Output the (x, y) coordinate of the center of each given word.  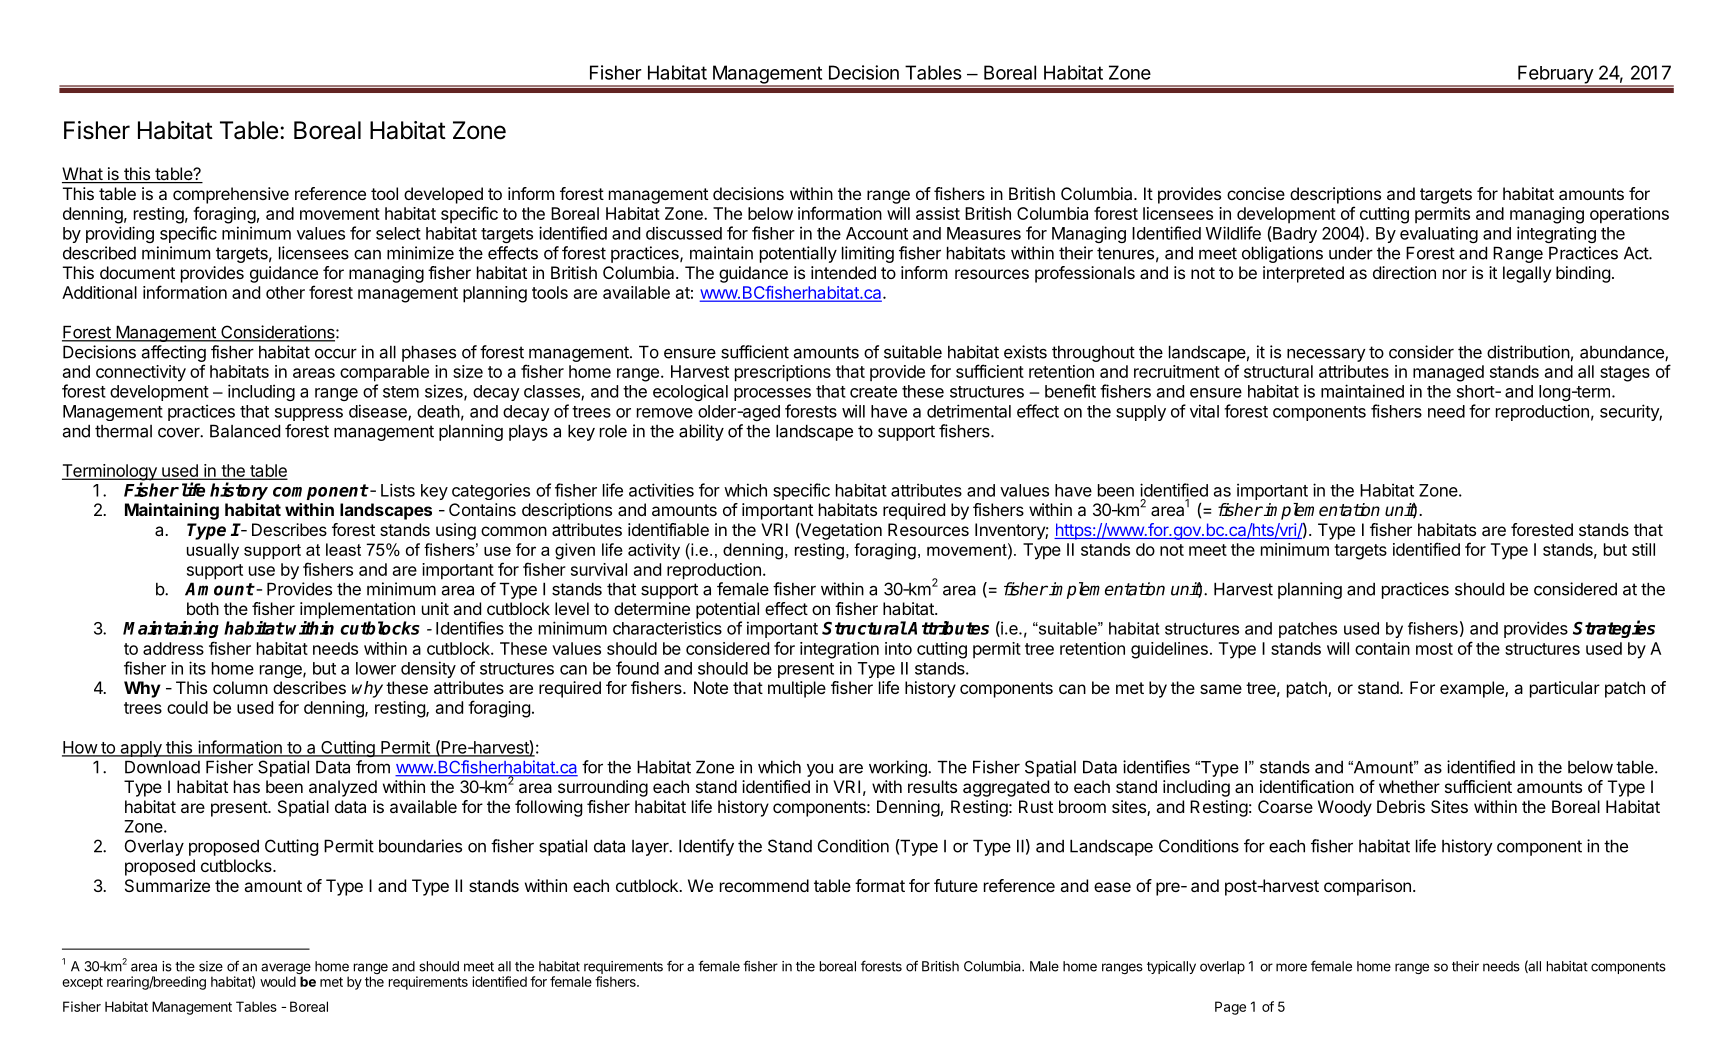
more (1291, 967)
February (1555, 75)
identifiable (668, 529)
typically (1171, 967)
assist (938, 213)
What (83, 175)
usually (213, 551)
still (1643, 549)
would (278, 981)
